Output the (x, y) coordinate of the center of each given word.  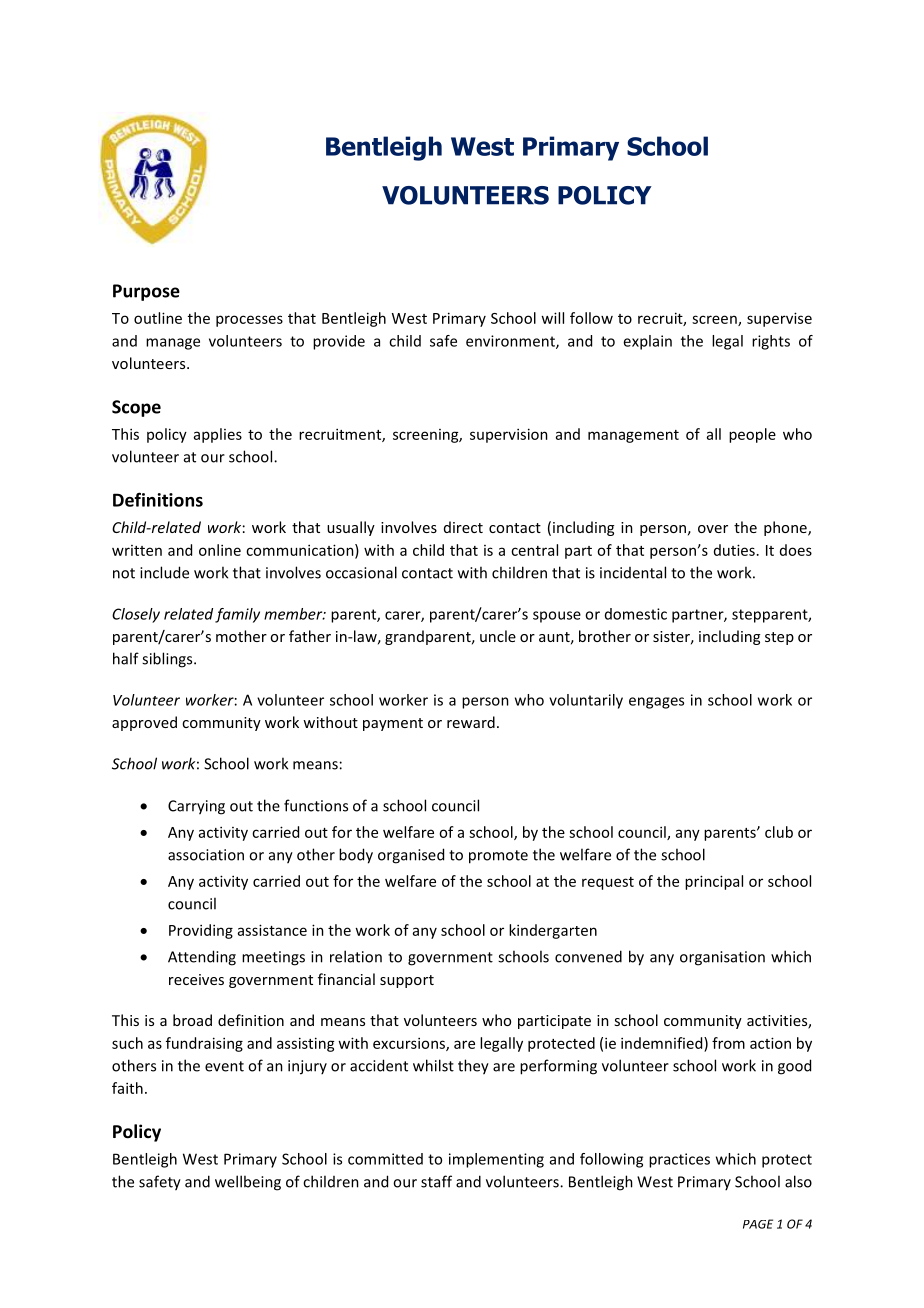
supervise (779, 319)
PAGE (758, 1224)
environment (511, 342)
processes (249, 321)
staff (436, 1181)
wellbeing (248, 1183)
